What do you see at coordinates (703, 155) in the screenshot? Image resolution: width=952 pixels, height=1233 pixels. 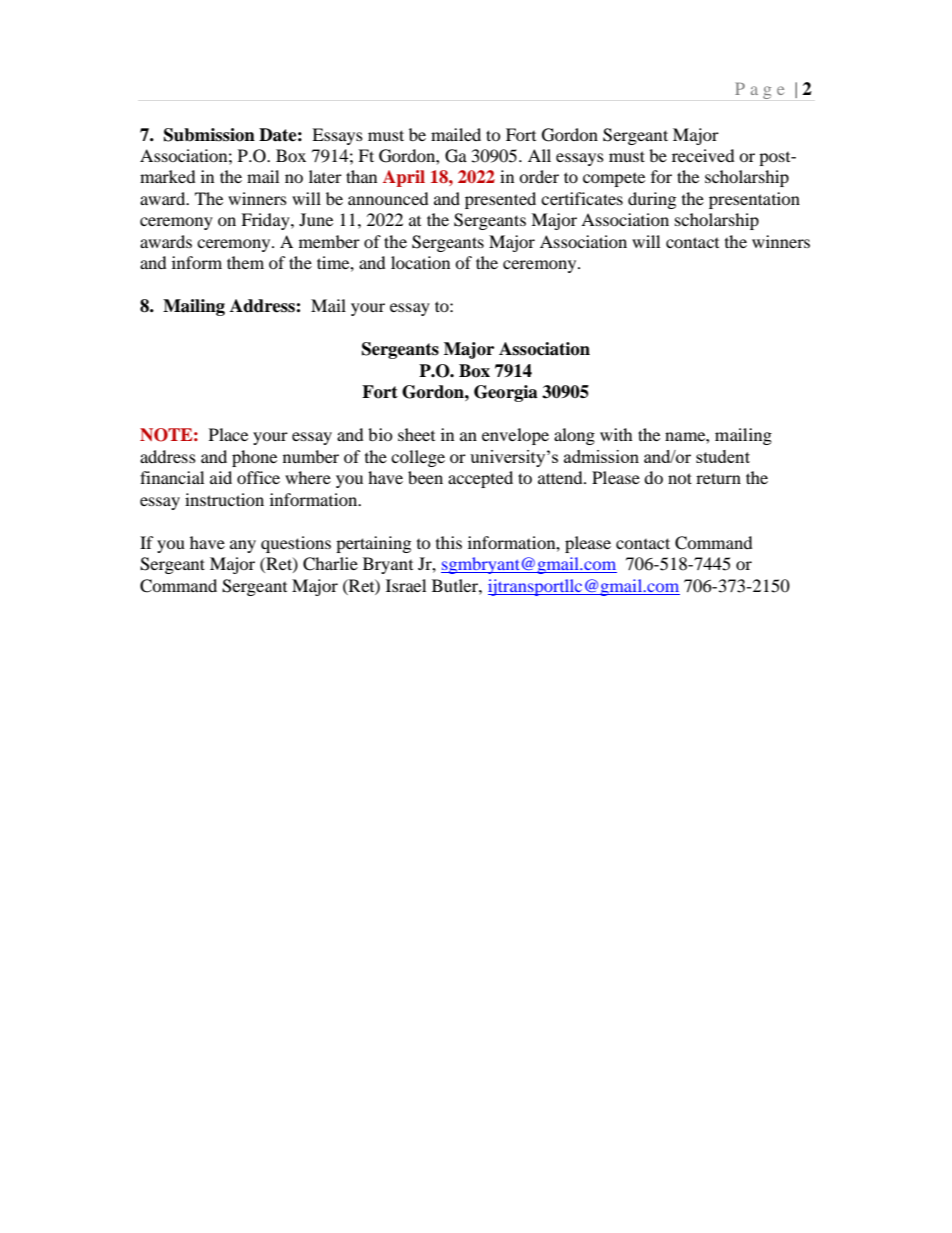 I see `received` at bounding box center [703, 155].
